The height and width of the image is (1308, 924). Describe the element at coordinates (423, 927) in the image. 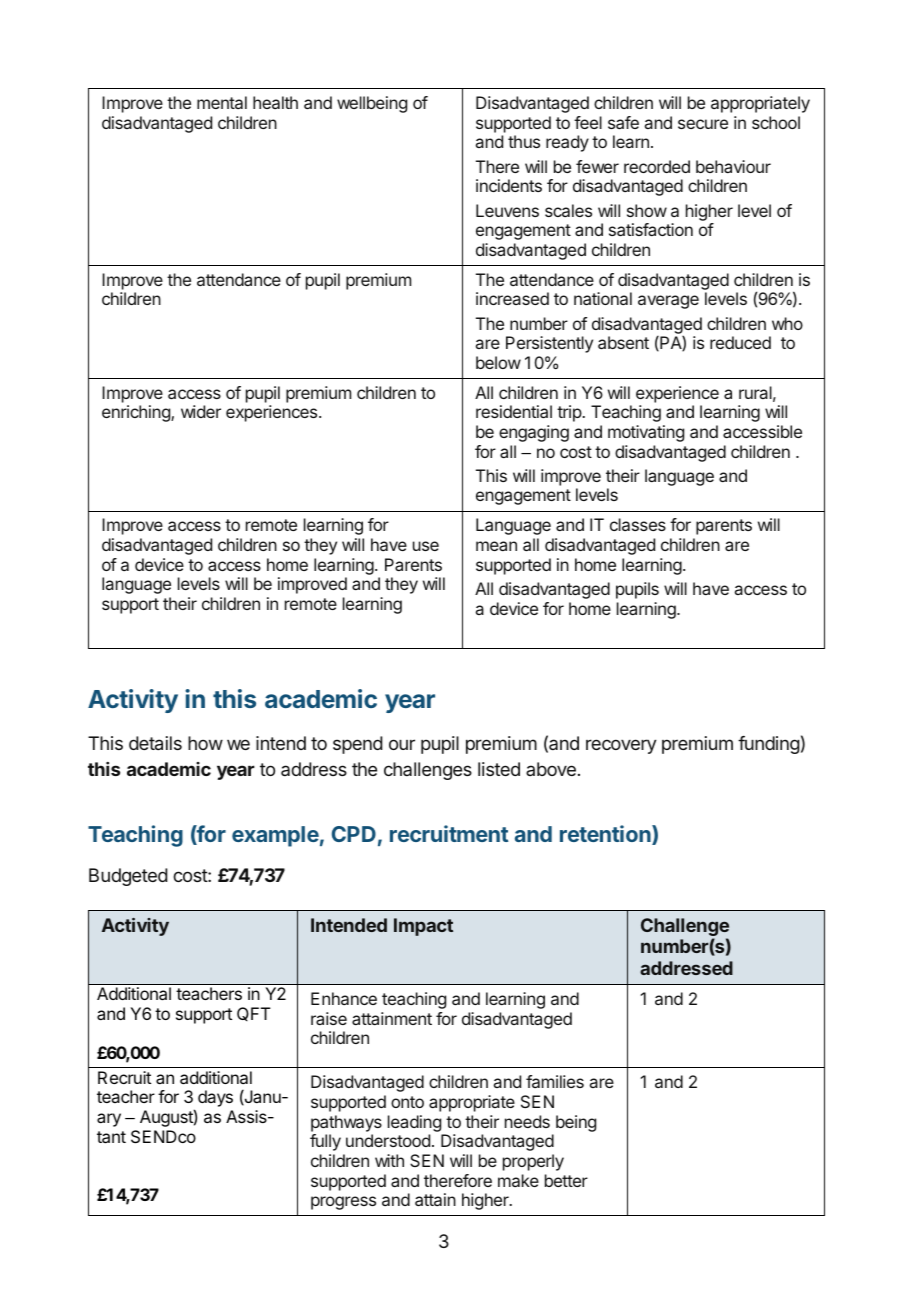

I see `Impact` at that location.
